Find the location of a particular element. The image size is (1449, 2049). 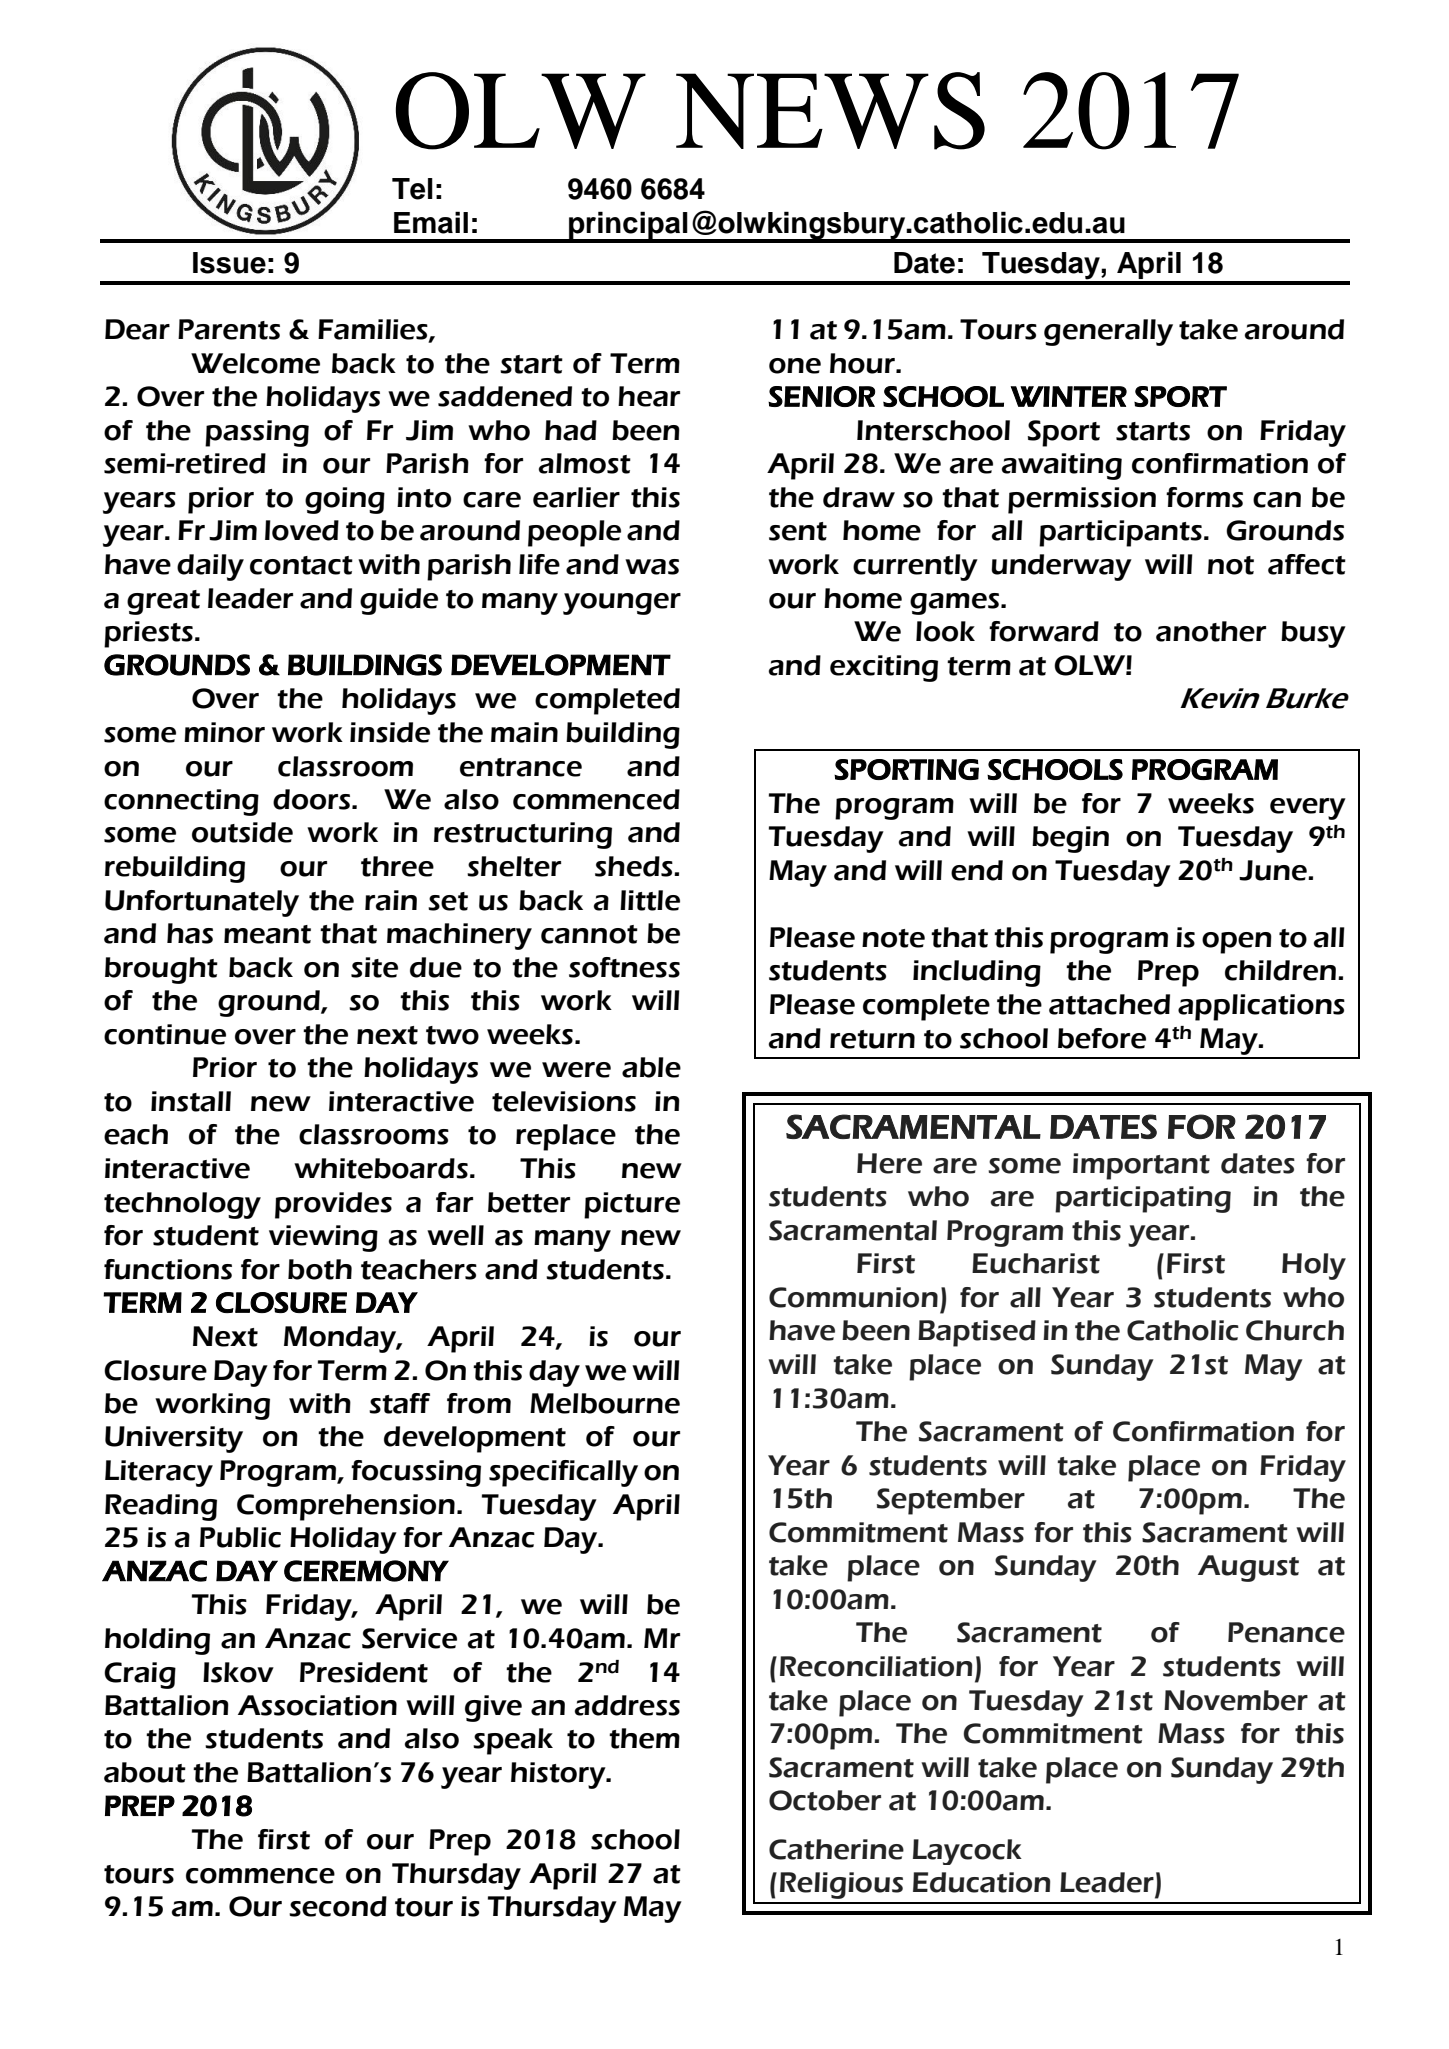

able is located at coordinates (651, 1067).
